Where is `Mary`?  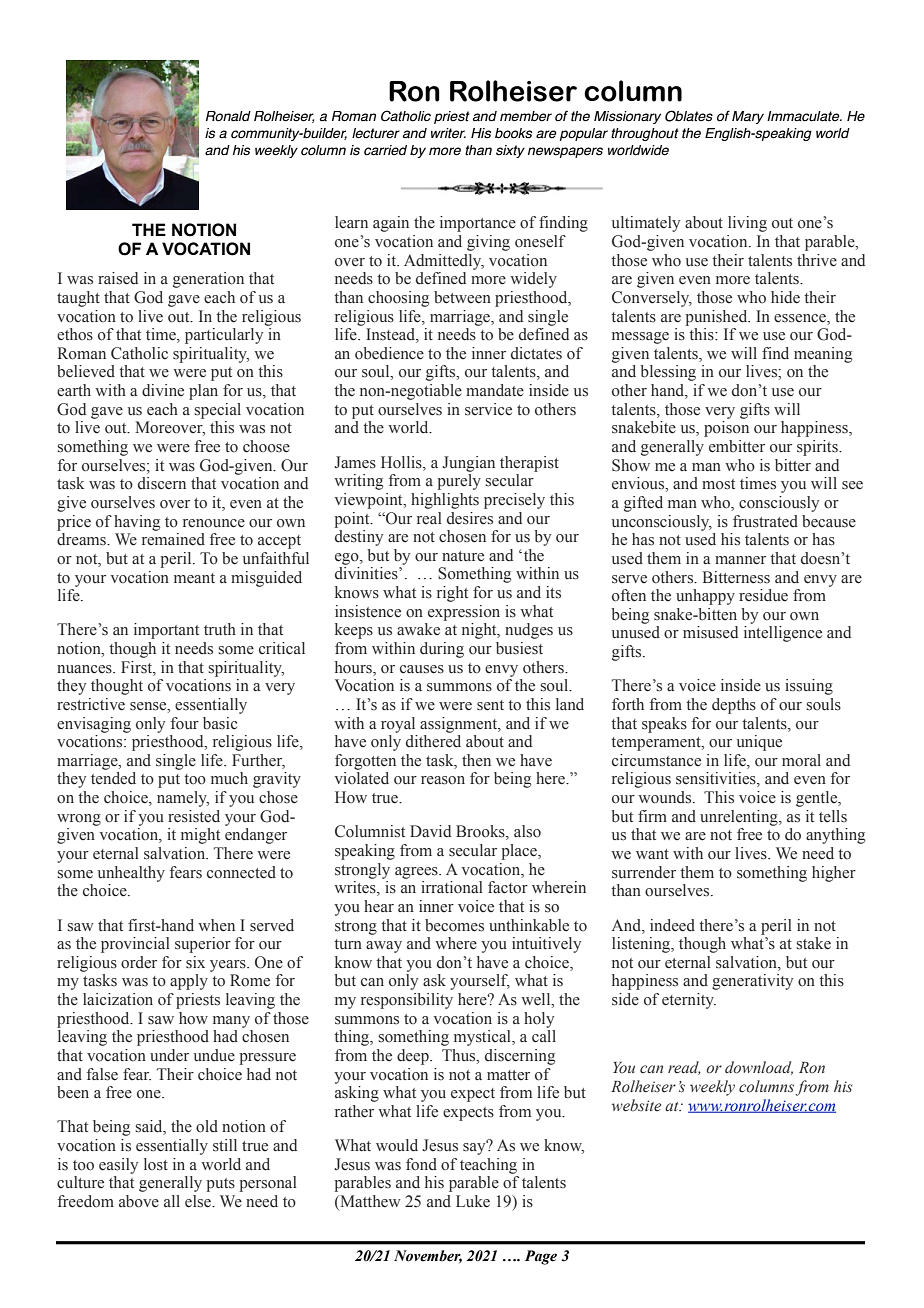
Mary is located at coordinates (748, 117).
